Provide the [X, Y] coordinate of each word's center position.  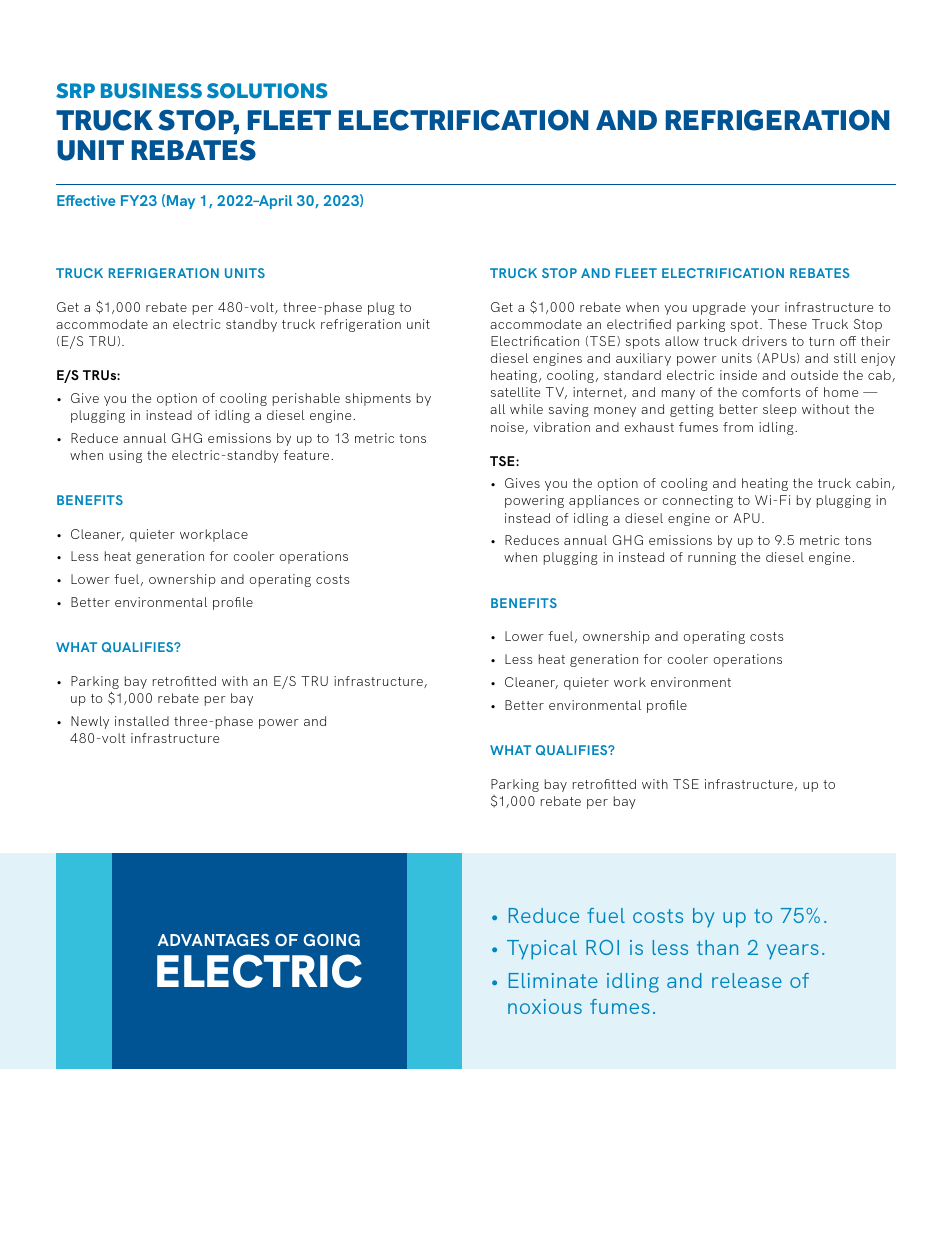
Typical [542, 950]
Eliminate [553, 980]
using [125, 456]
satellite [515, 392]
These [787, 324]
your [765, 310]
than [717, 947]
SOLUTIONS [267, 91]
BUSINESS [151, 91]
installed [142, 721]
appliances [604, 501]
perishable [306, 399]
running [712, 558]
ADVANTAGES [214, 940]
